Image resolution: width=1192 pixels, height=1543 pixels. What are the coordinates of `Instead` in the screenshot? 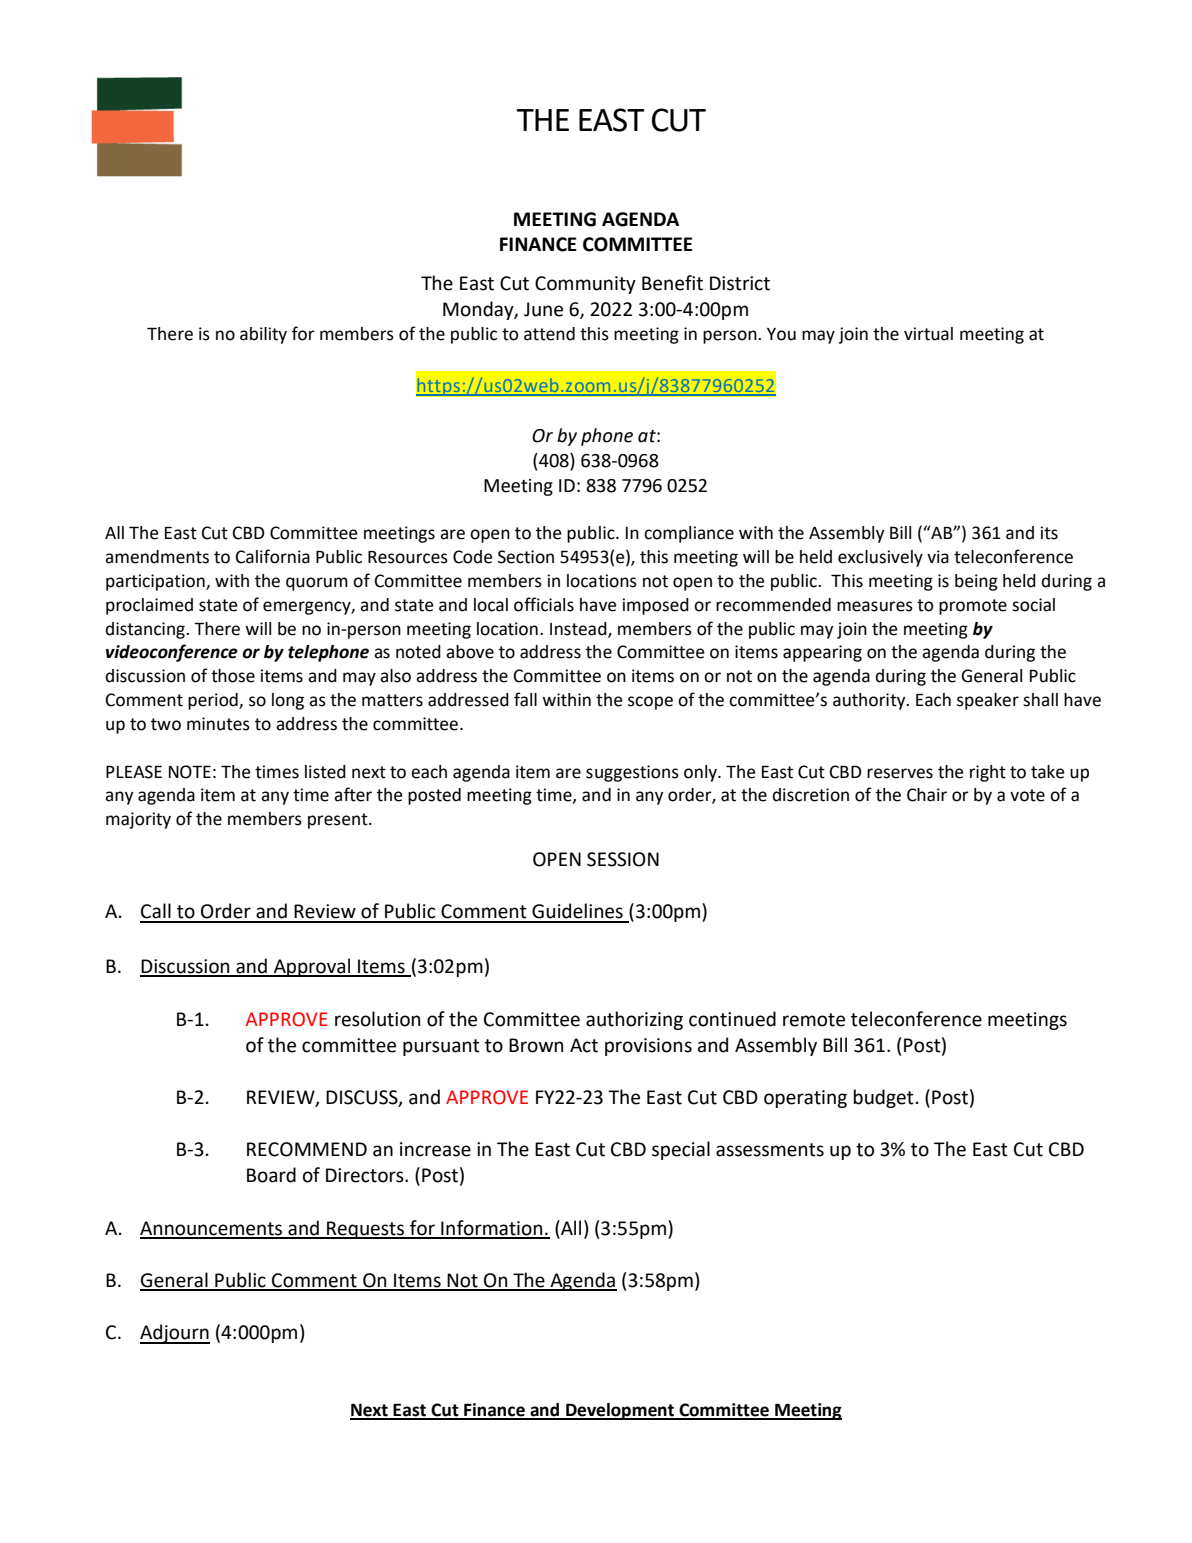 It's located at (579, 629).
